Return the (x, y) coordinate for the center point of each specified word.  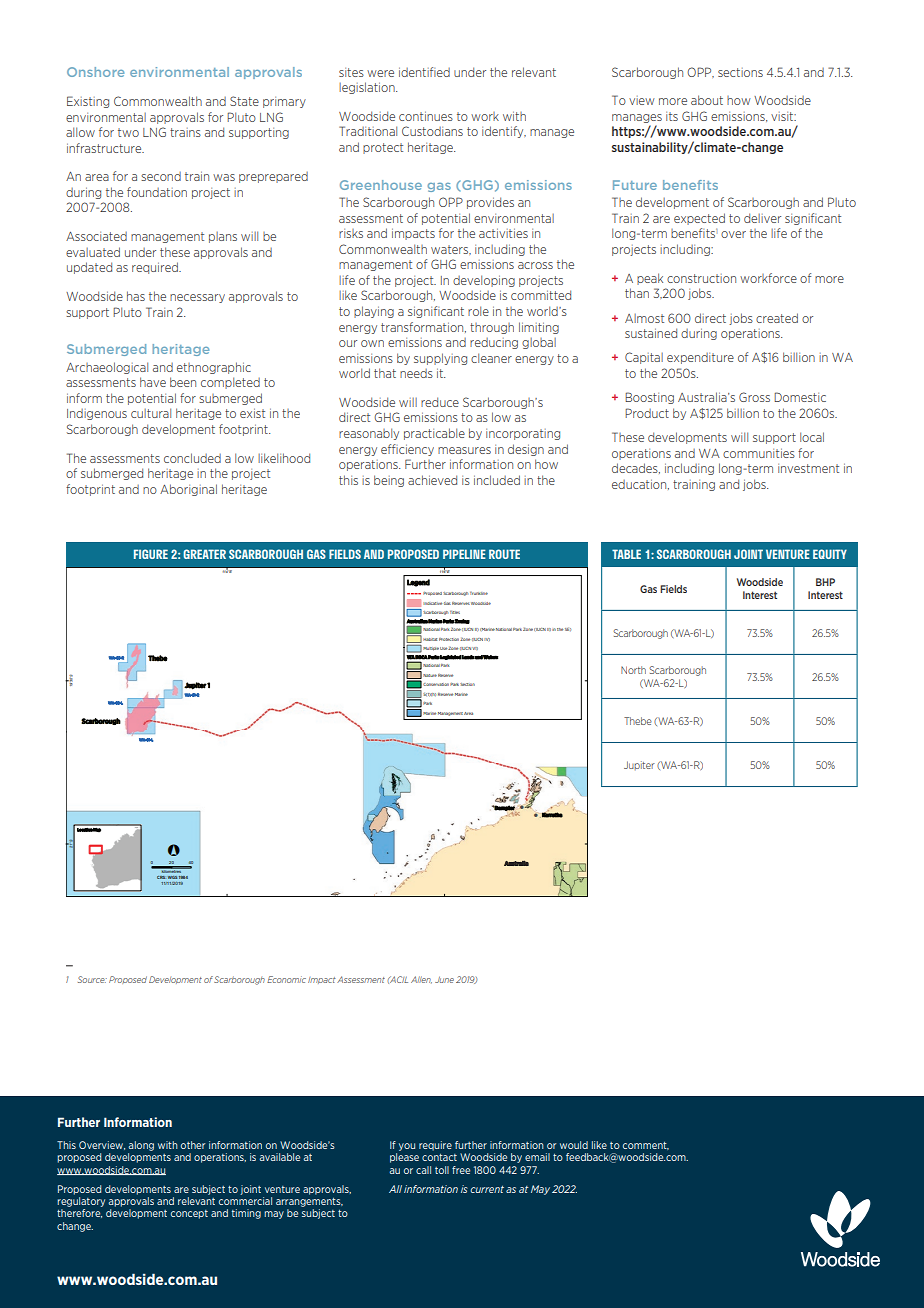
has (136, 296)
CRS (161, 877)
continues (426, 116)
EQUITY (830, 554)
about (707, 100)
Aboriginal (188, 490)
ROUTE (504, 554)
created (777, 318)
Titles (455, 612)
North (633, 670)
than (637, 293)
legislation (368, 88)
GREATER (204, 554)
